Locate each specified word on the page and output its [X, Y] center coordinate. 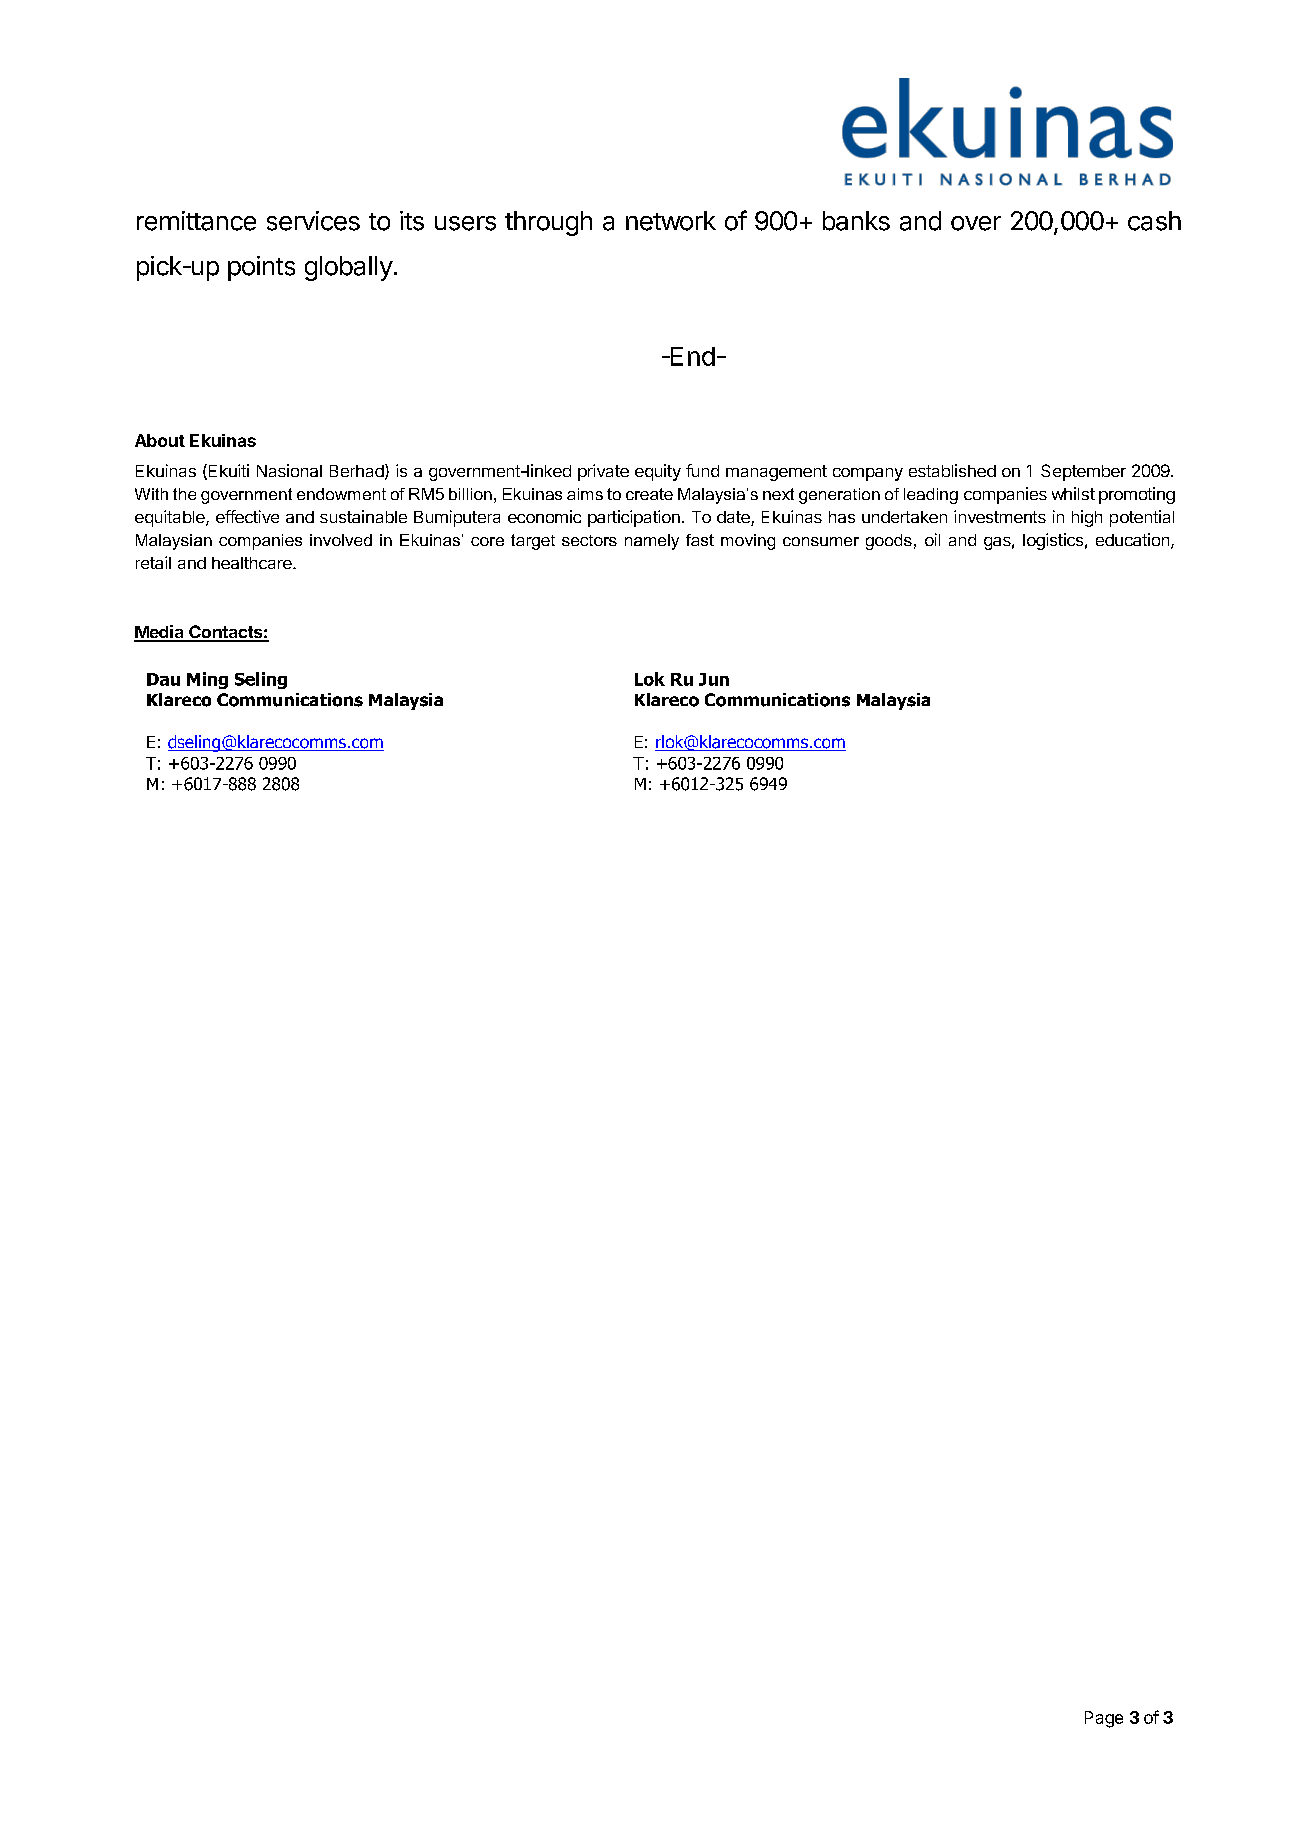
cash [1154, 221]
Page [1104, 1719]
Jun [714, 679]
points [261, 268]
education [1134, 541]
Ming [207, 680]
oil [932, 539]
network [671, 221]
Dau [163, 679]
